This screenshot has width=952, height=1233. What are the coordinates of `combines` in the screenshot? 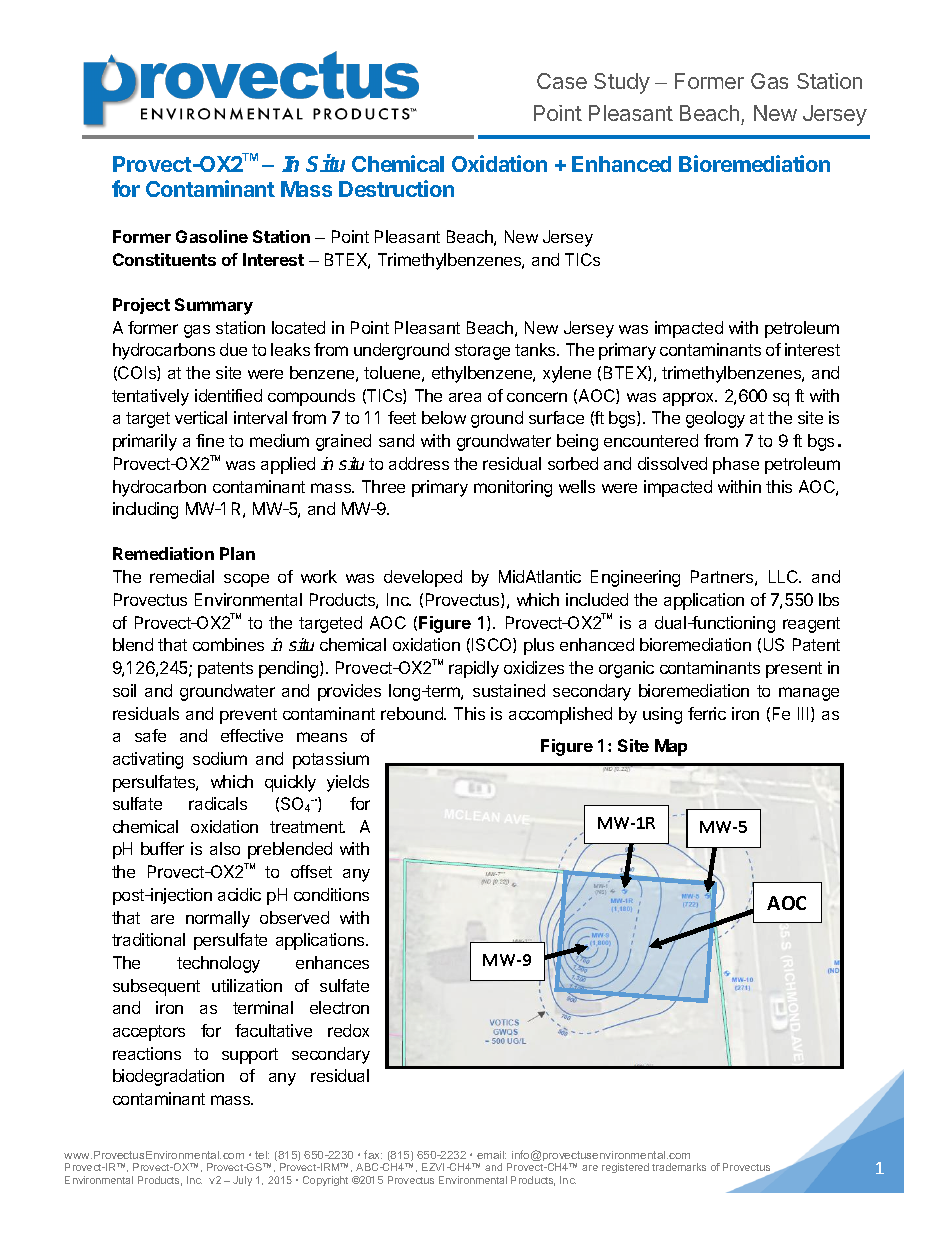 It's located at (228, 644).
